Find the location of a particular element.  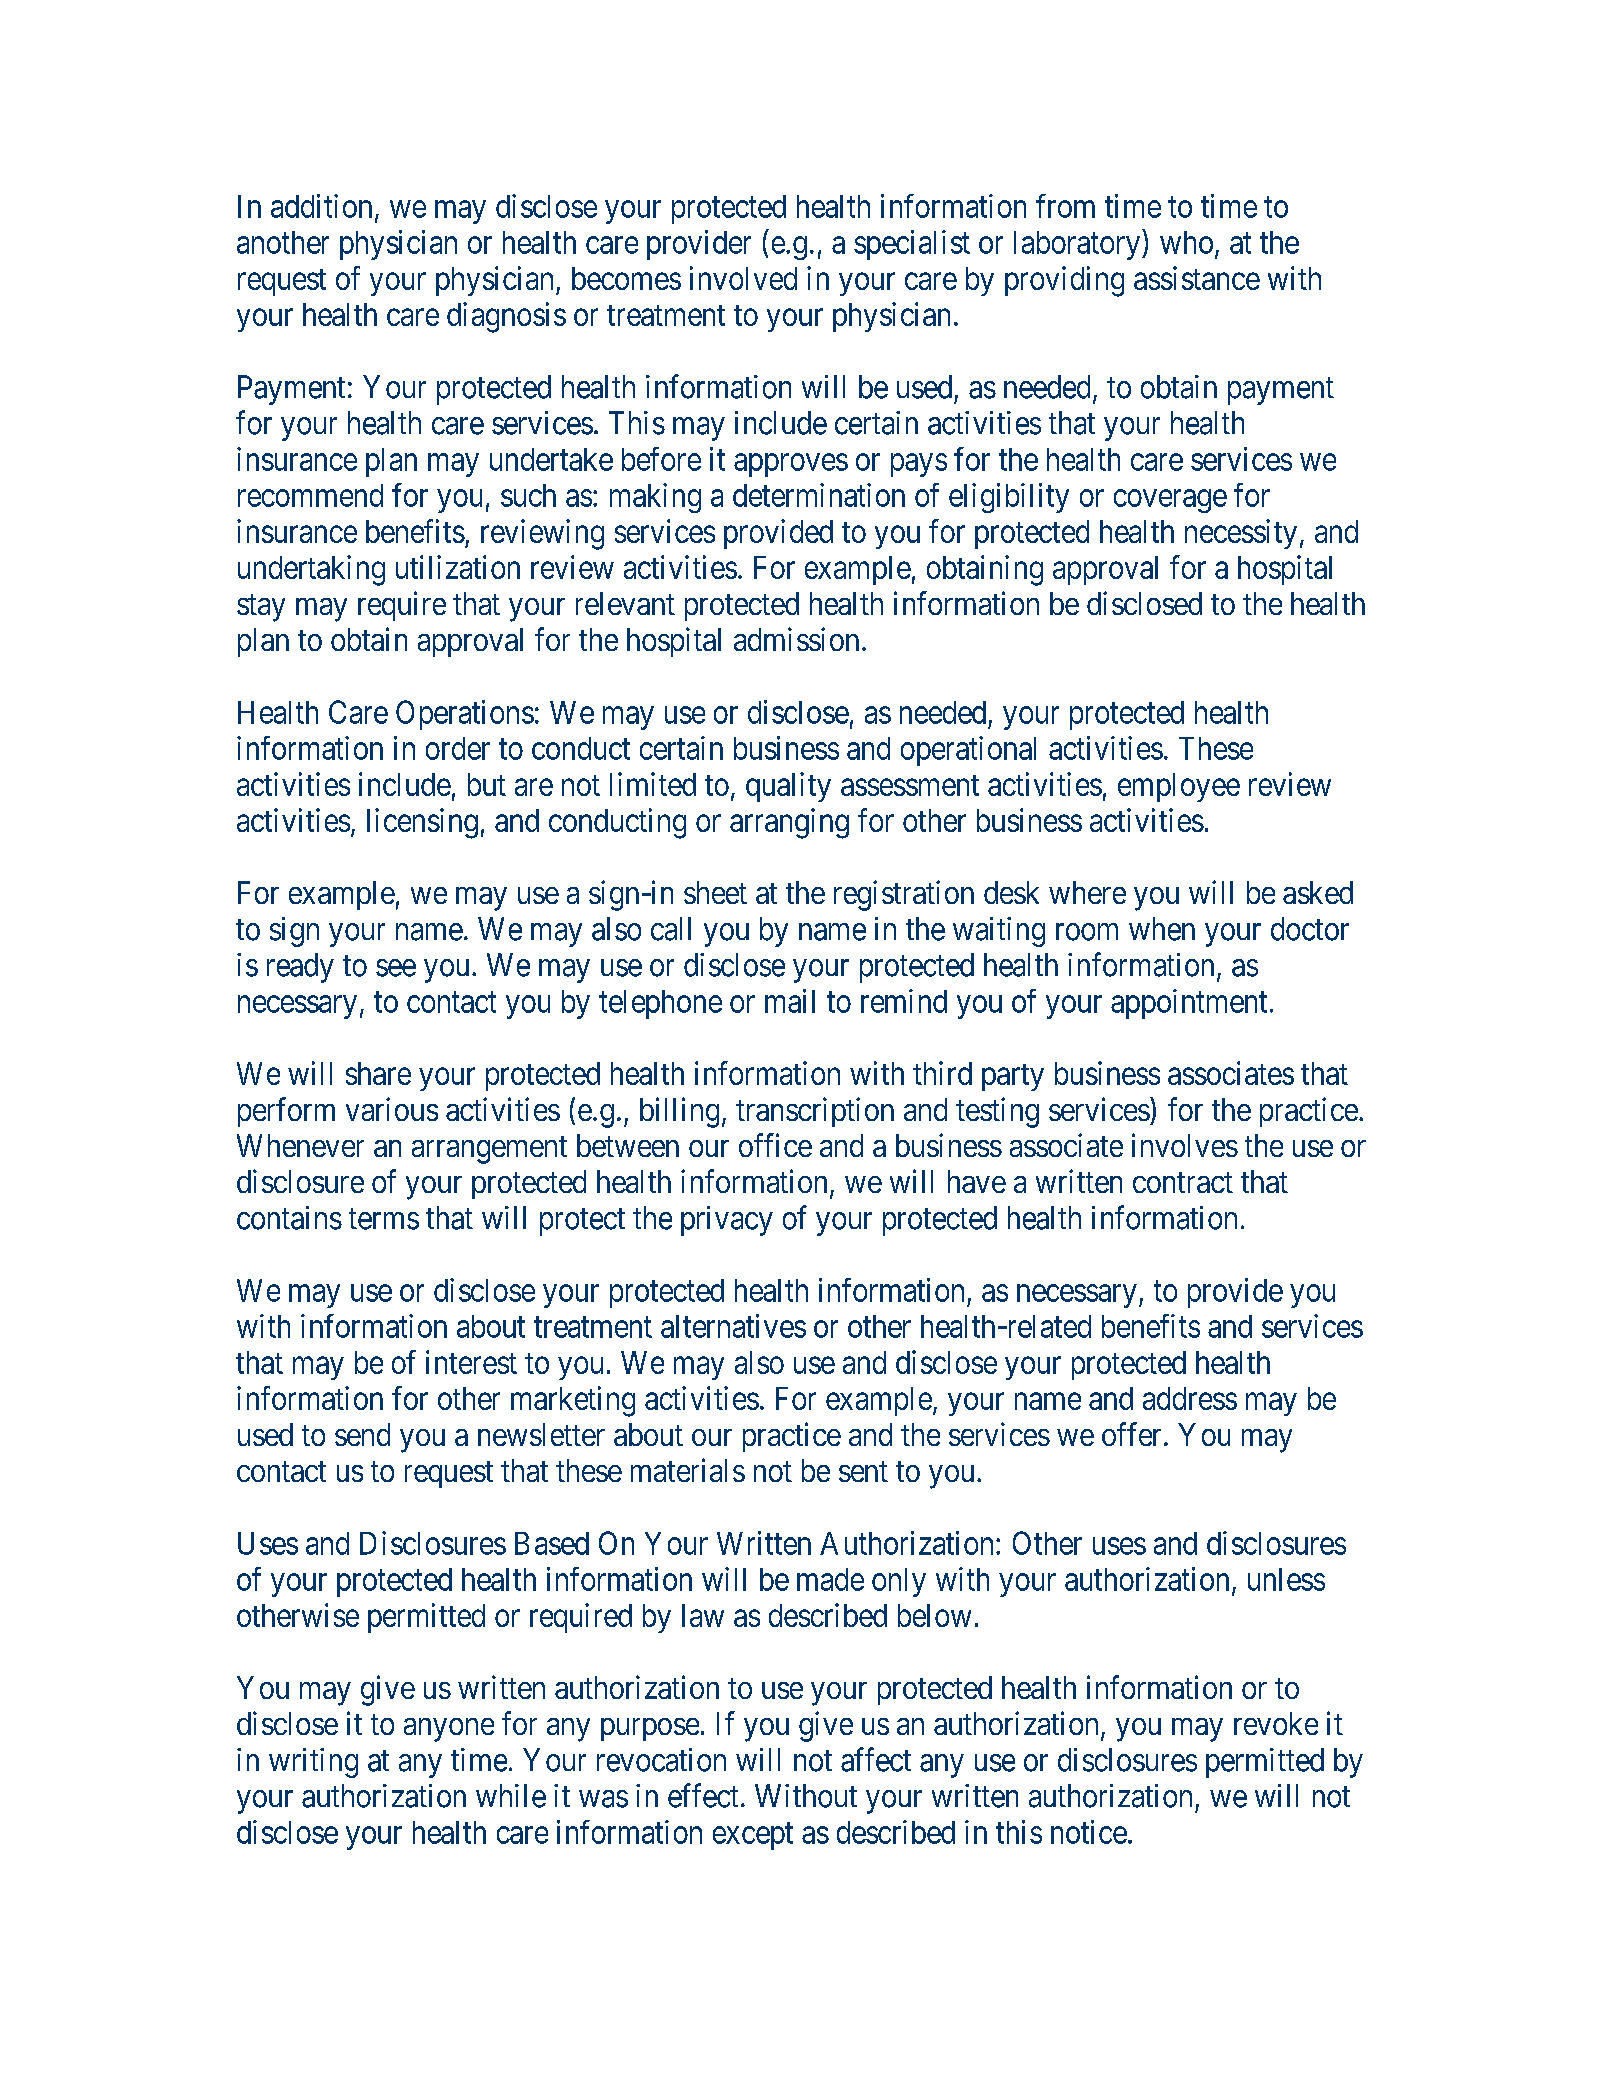

involved is located at coordinates (743, 278).
